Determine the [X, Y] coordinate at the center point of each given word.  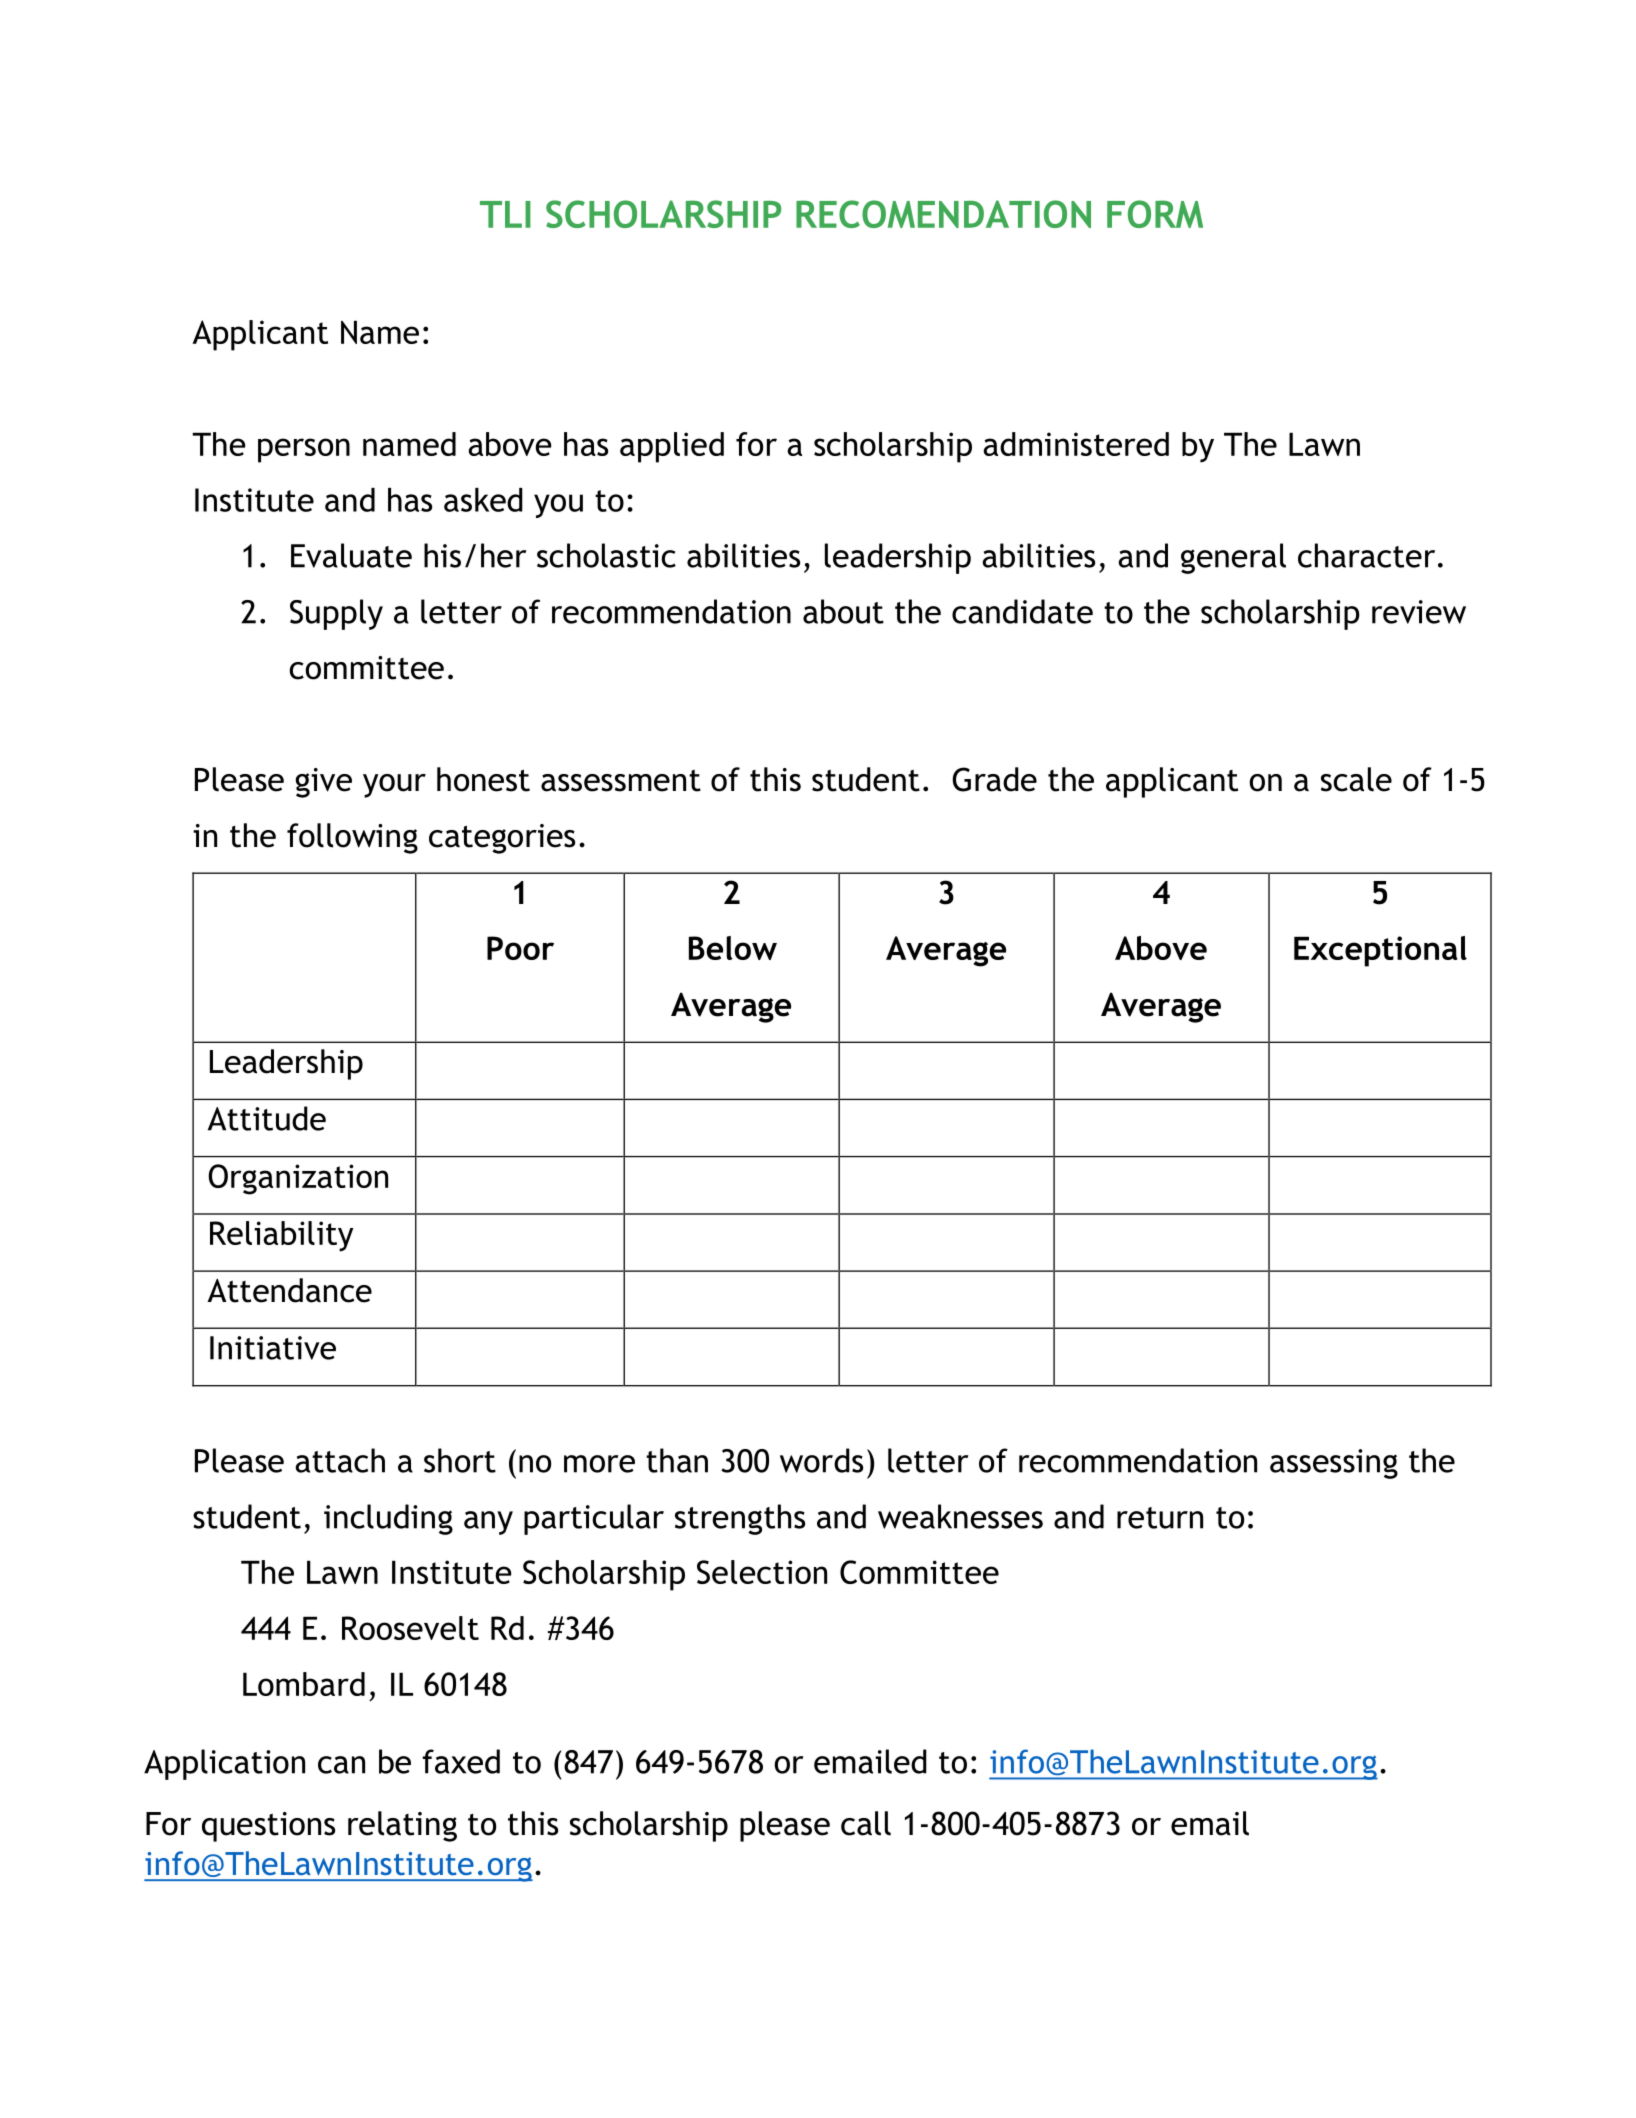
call [866, 1823]
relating [402, 1826]
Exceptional [1380, 951]
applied [672, 447]
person [304, 450]
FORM [1155, 214]
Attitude [267, 1118]
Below [733, 948]
